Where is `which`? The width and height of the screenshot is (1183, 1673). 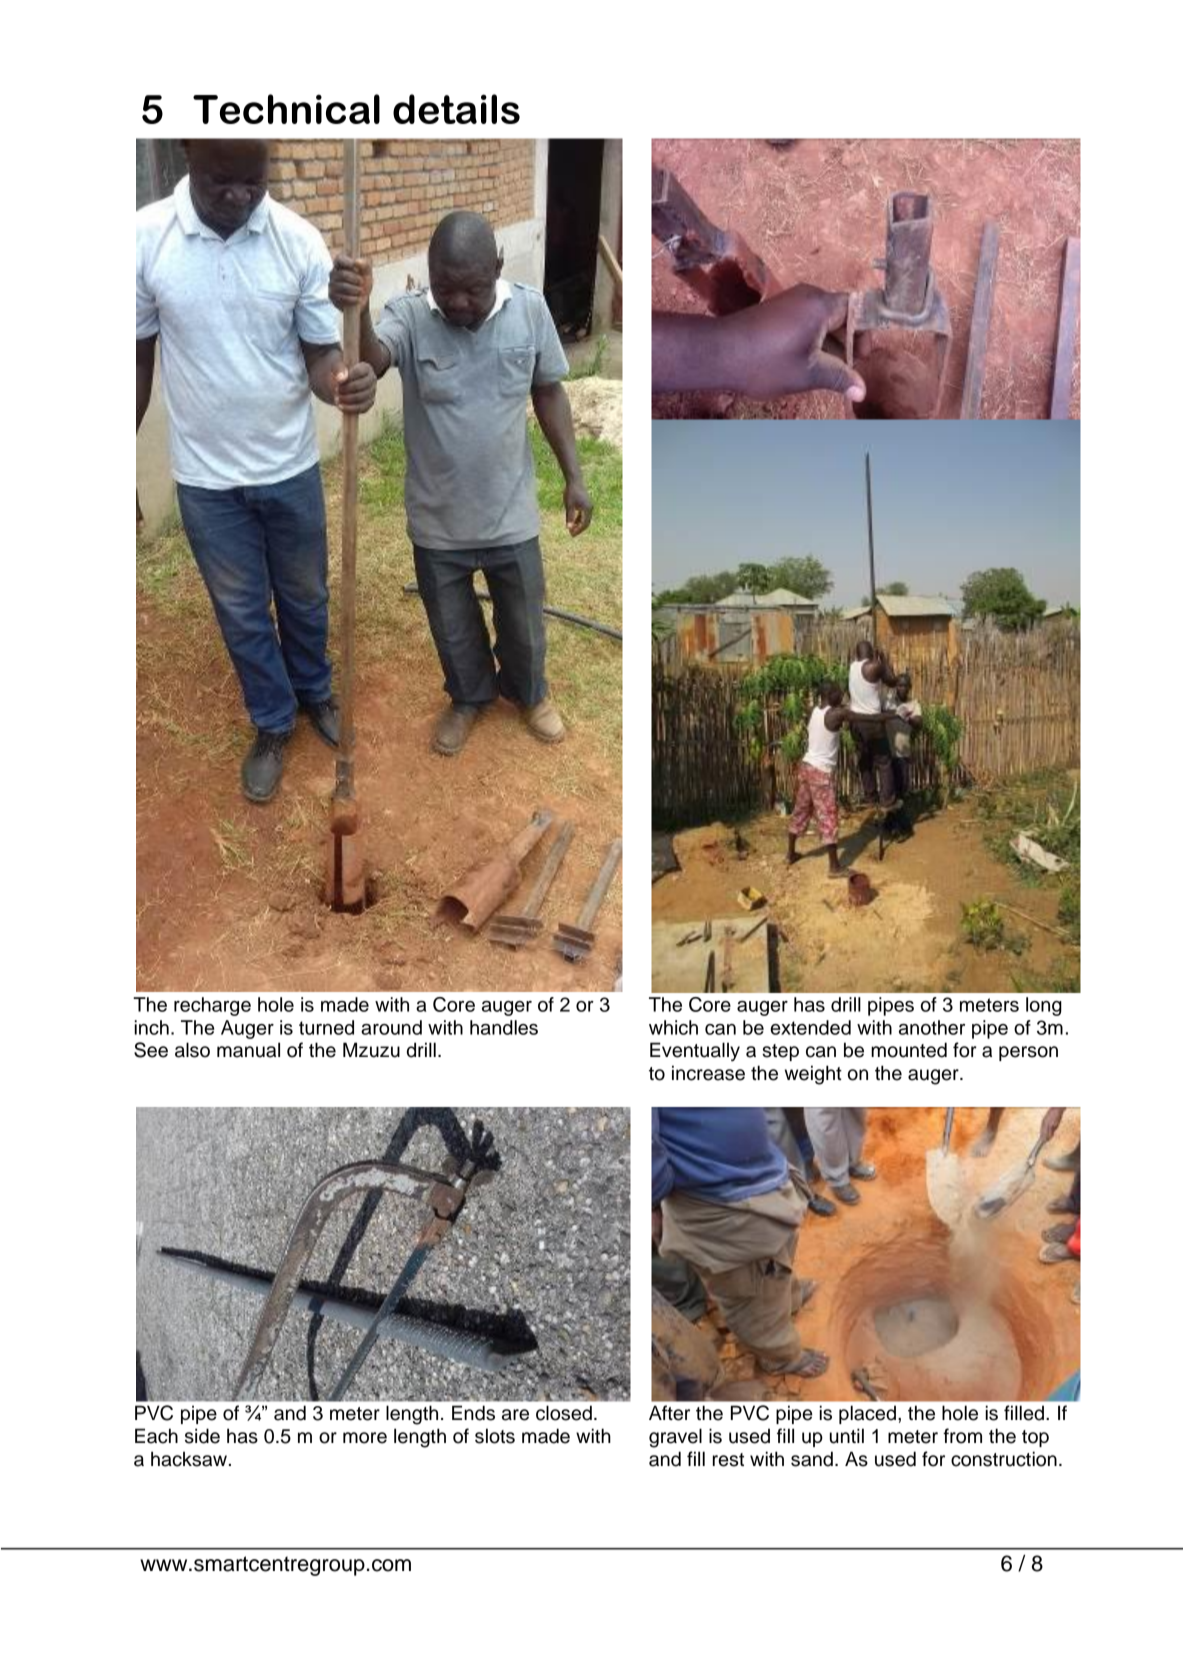
which is located at coordinates (673, 1027).
